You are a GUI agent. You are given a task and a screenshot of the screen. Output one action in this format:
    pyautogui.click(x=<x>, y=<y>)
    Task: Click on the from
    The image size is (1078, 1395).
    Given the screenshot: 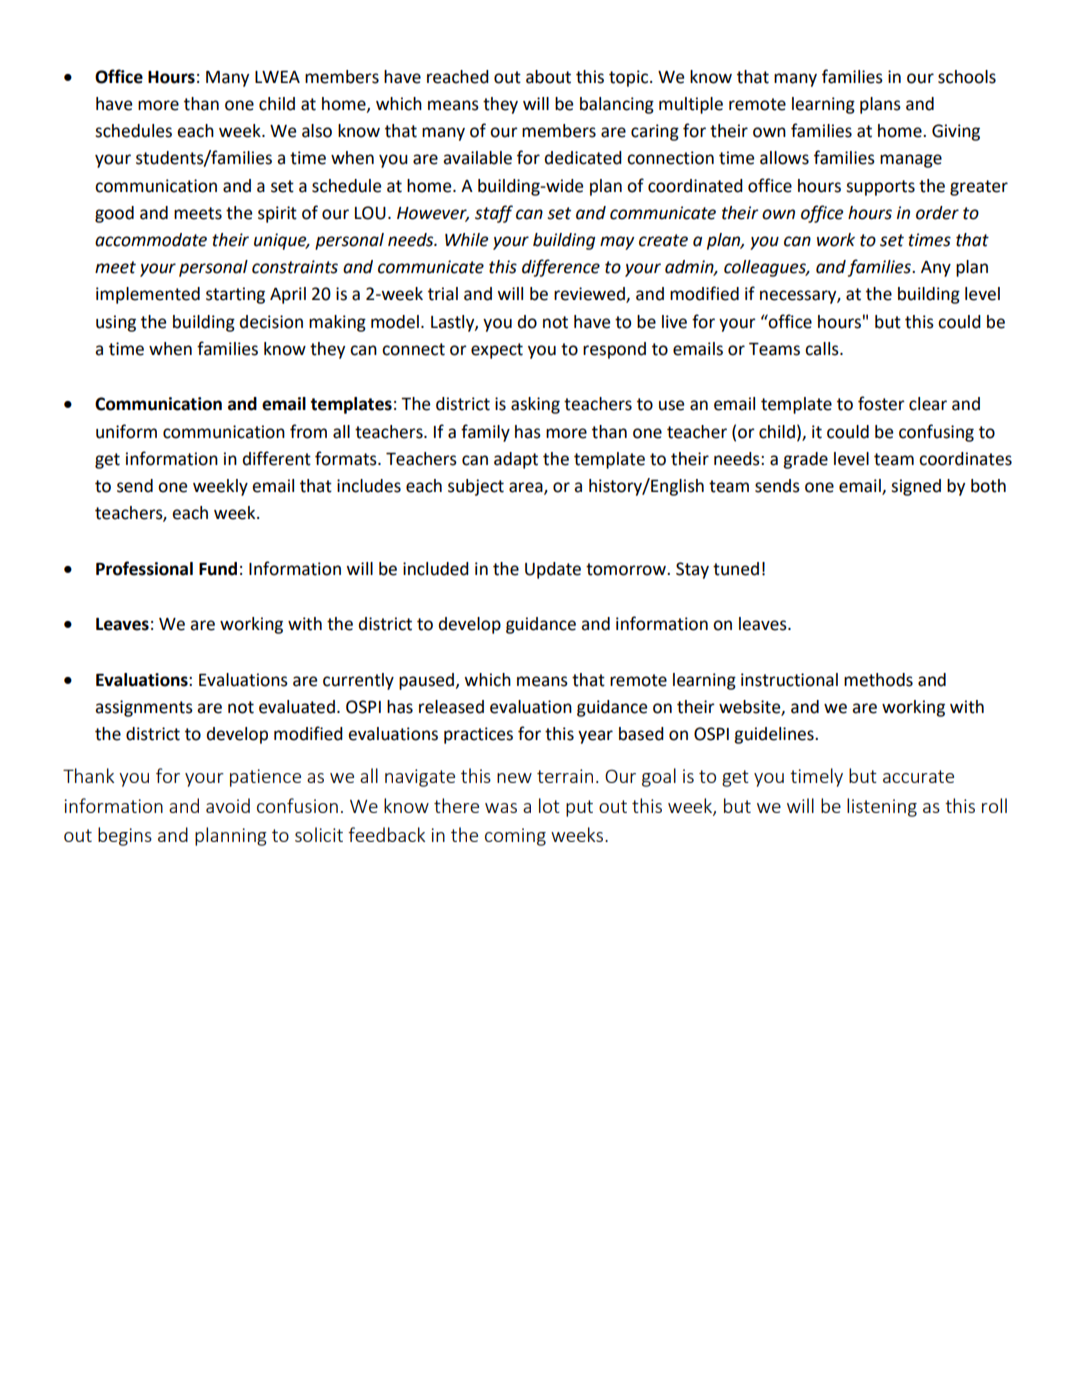 What is the action you would take?
    pyautogui.click(x=308, y=431)
